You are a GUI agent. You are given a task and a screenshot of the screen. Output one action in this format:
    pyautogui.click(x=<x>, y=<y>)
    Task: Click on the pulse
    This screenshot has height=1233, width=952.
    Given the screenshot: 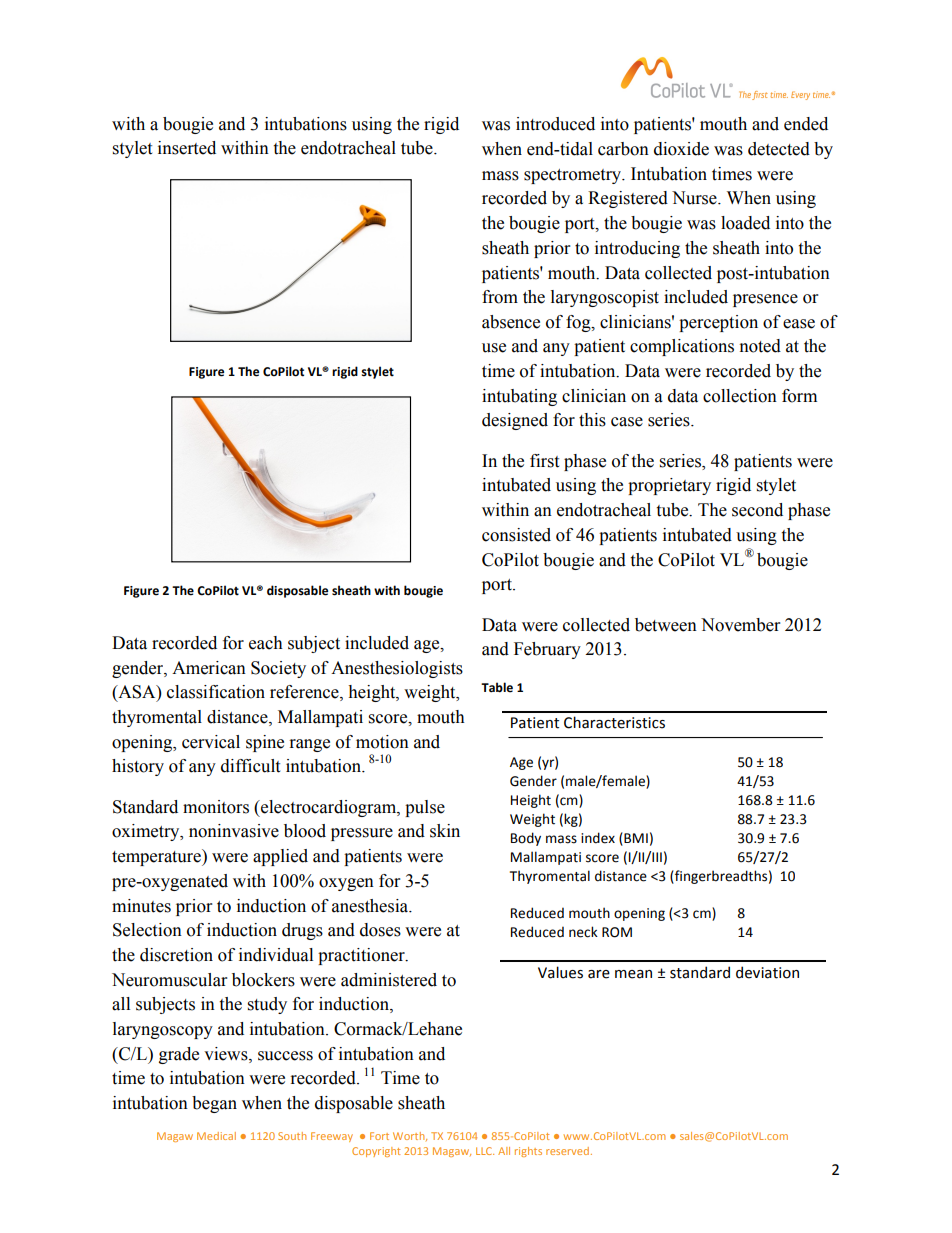 What is the action you would take?
    pyautogui.click(x=425, y=808)
